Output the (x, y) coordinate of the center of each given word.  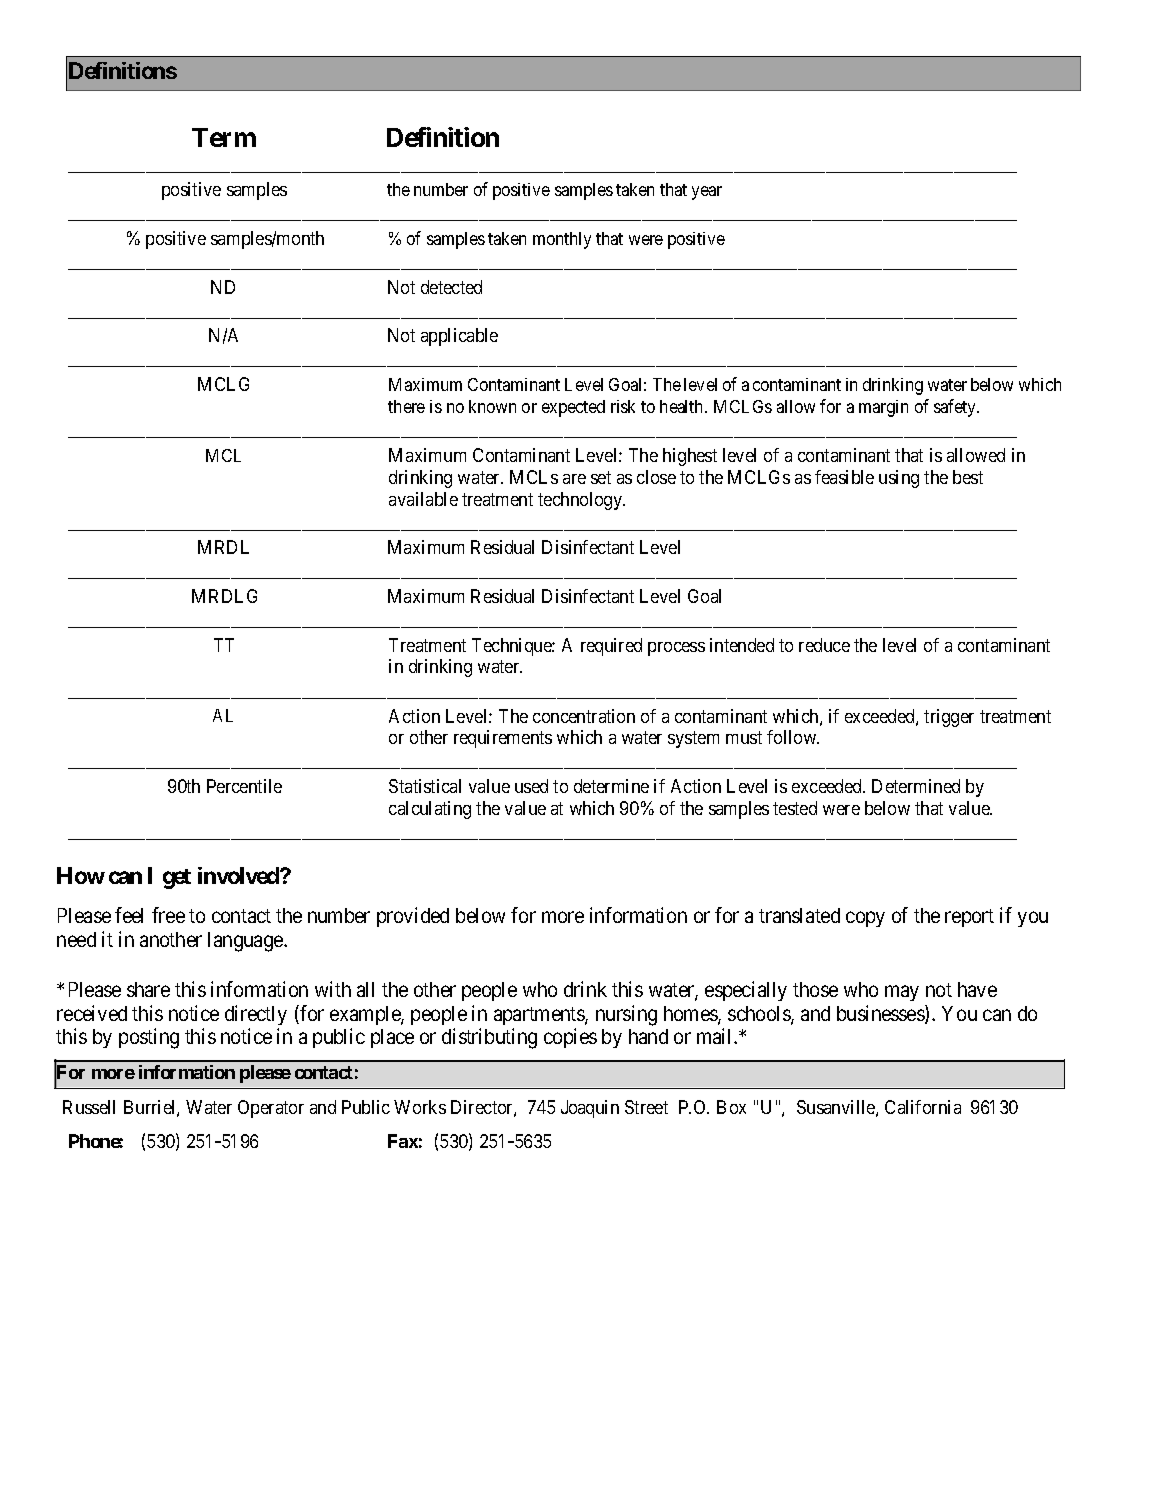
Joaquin (590, 1109)
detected (451, 287)
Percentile (244, 786)
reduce (824, 645)
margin (883, 408)
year (707, 193)
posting (149, 1038)
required (611, 647)
